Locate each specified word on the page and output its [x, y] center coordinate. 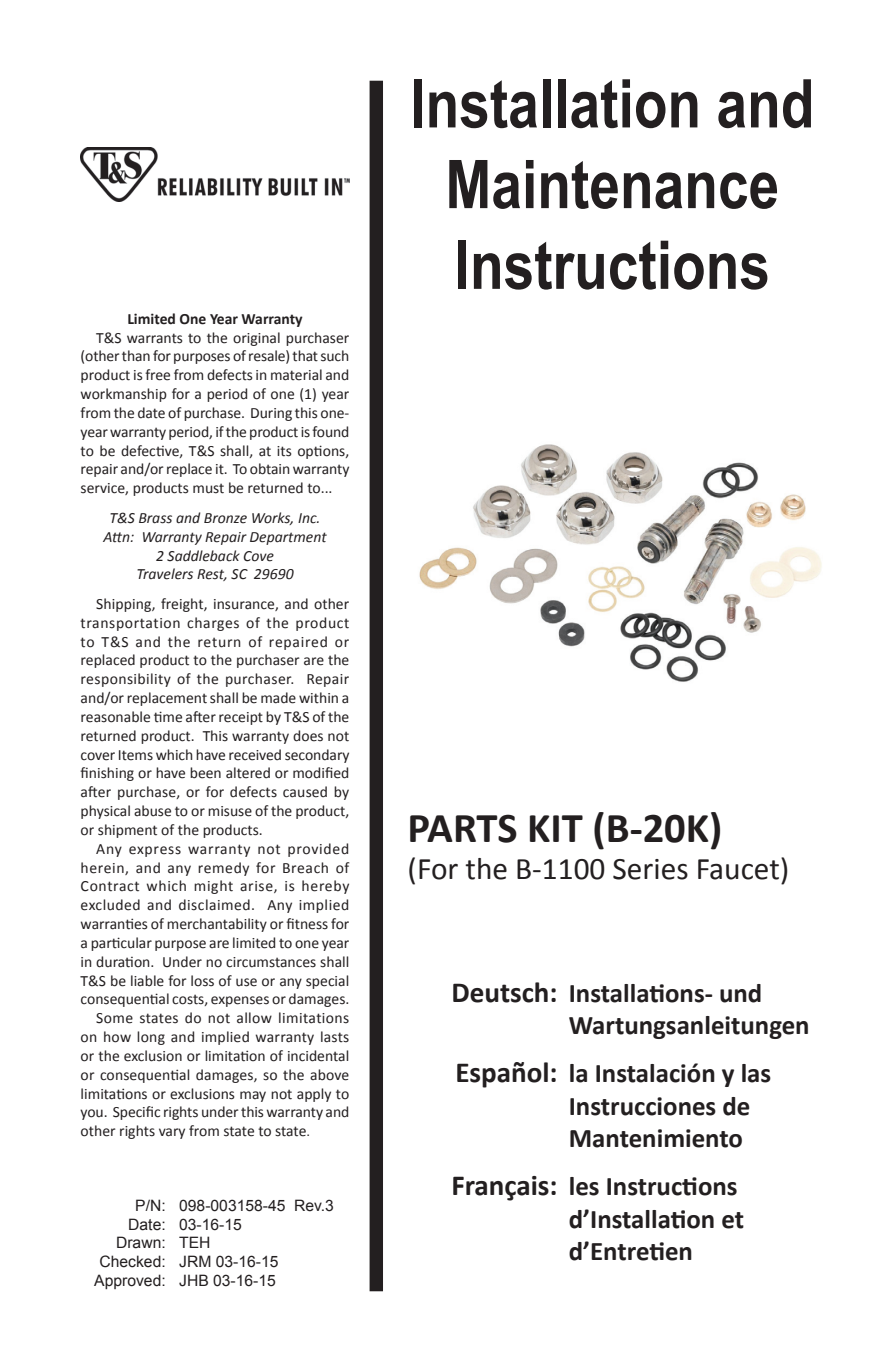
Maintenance [613, 184]
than [136, 356]
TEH [194, 1242]
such [335, 356]
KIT [556, 828]
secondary [317, 756]
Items [136, 755]
